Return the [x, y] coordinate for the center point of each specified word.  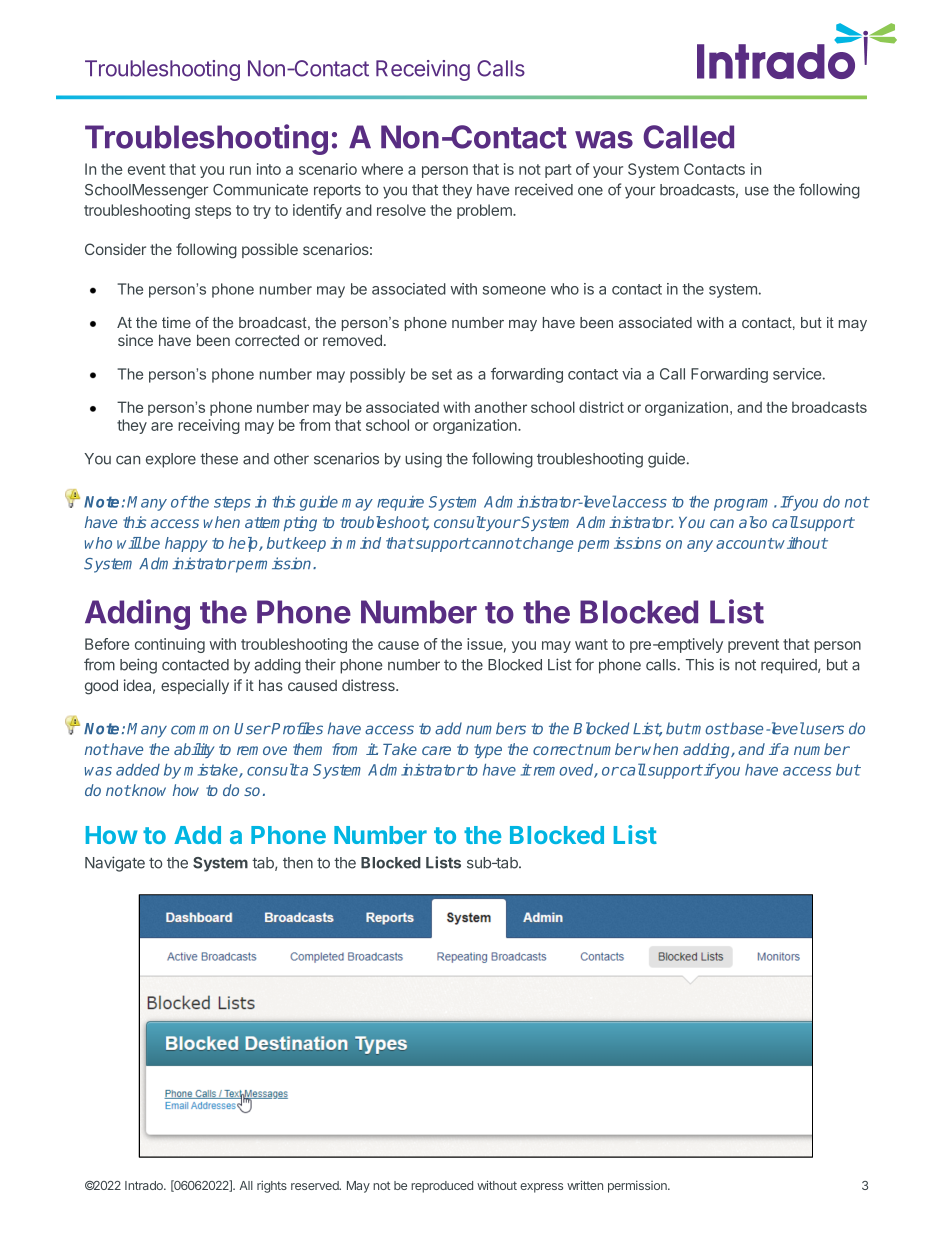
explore [171, 460]
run [240, 170]
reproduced [442, 1187]
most [709, 729]
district [601, 407]
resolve [401, 210]
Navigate [115, 864]
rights [272, 1186]
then [298, 863]
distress [369, 685]
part [558, 171]
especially [195, 686]
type [488, 751]
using [423, 460]
